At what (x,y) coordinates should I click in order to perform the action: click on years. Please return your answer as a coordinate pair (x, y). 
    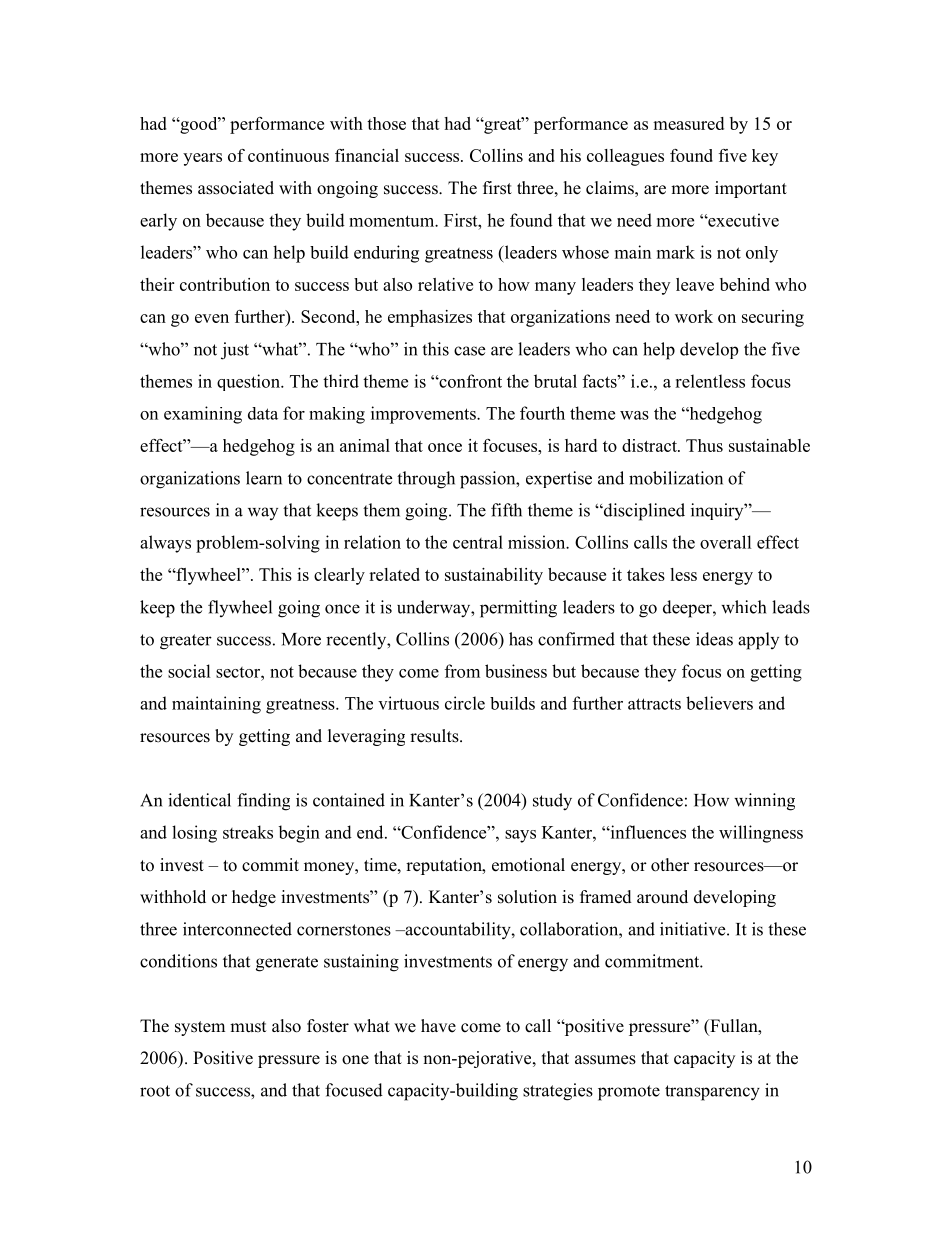
    Looking at the image, I should click on (202, 159).
